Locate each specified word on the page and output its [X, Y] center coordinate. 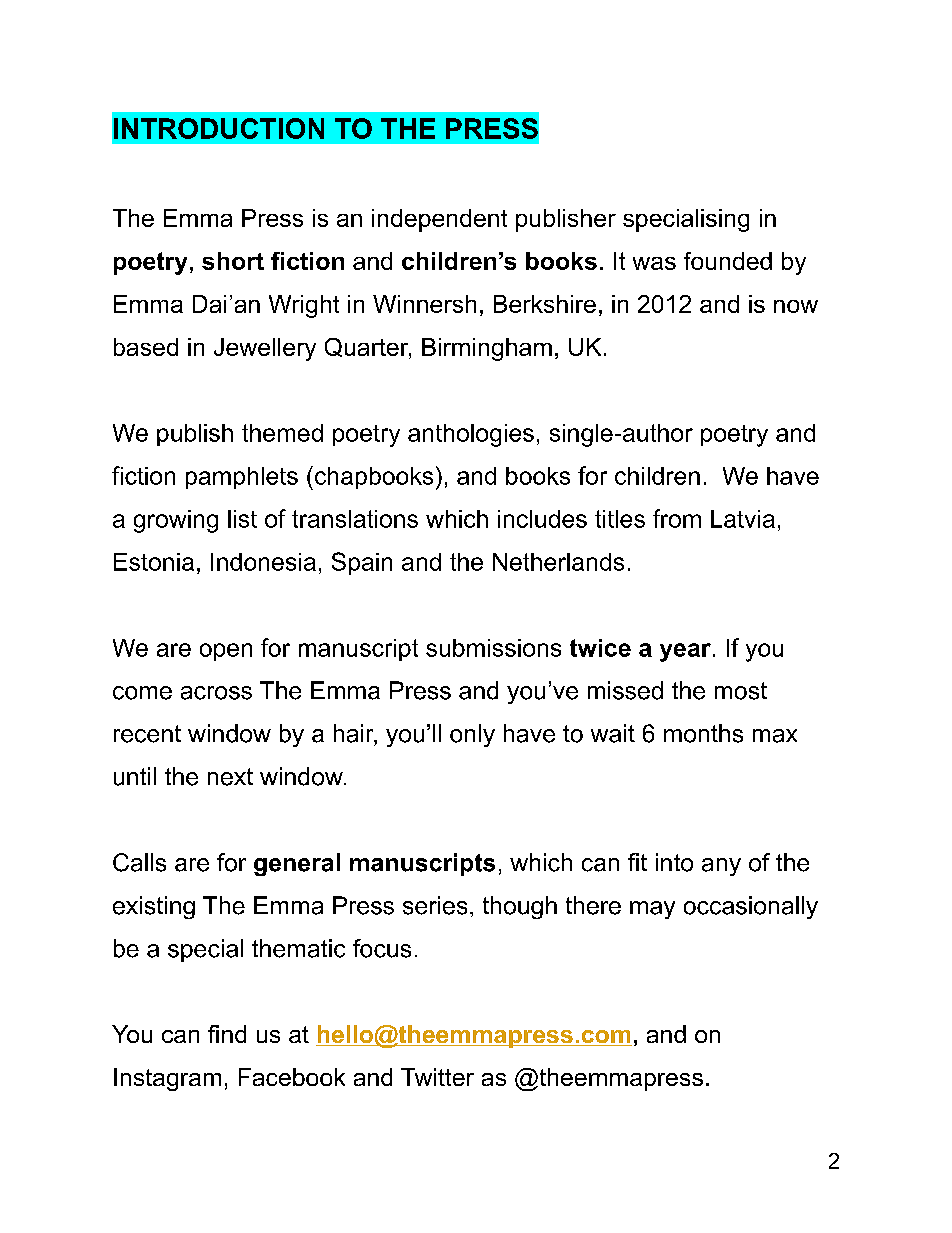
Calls [139, 862]
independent [439, 220]
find [227, 1034]
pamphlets [242, 478]
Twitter [437, 1077]
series [435, 905]
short [233, 261]
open [226, 652]
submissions [493, 648]
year [685, 652]
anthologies [471, 435]
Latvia [743, 519]
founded [728, 261]
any [721, 867]
